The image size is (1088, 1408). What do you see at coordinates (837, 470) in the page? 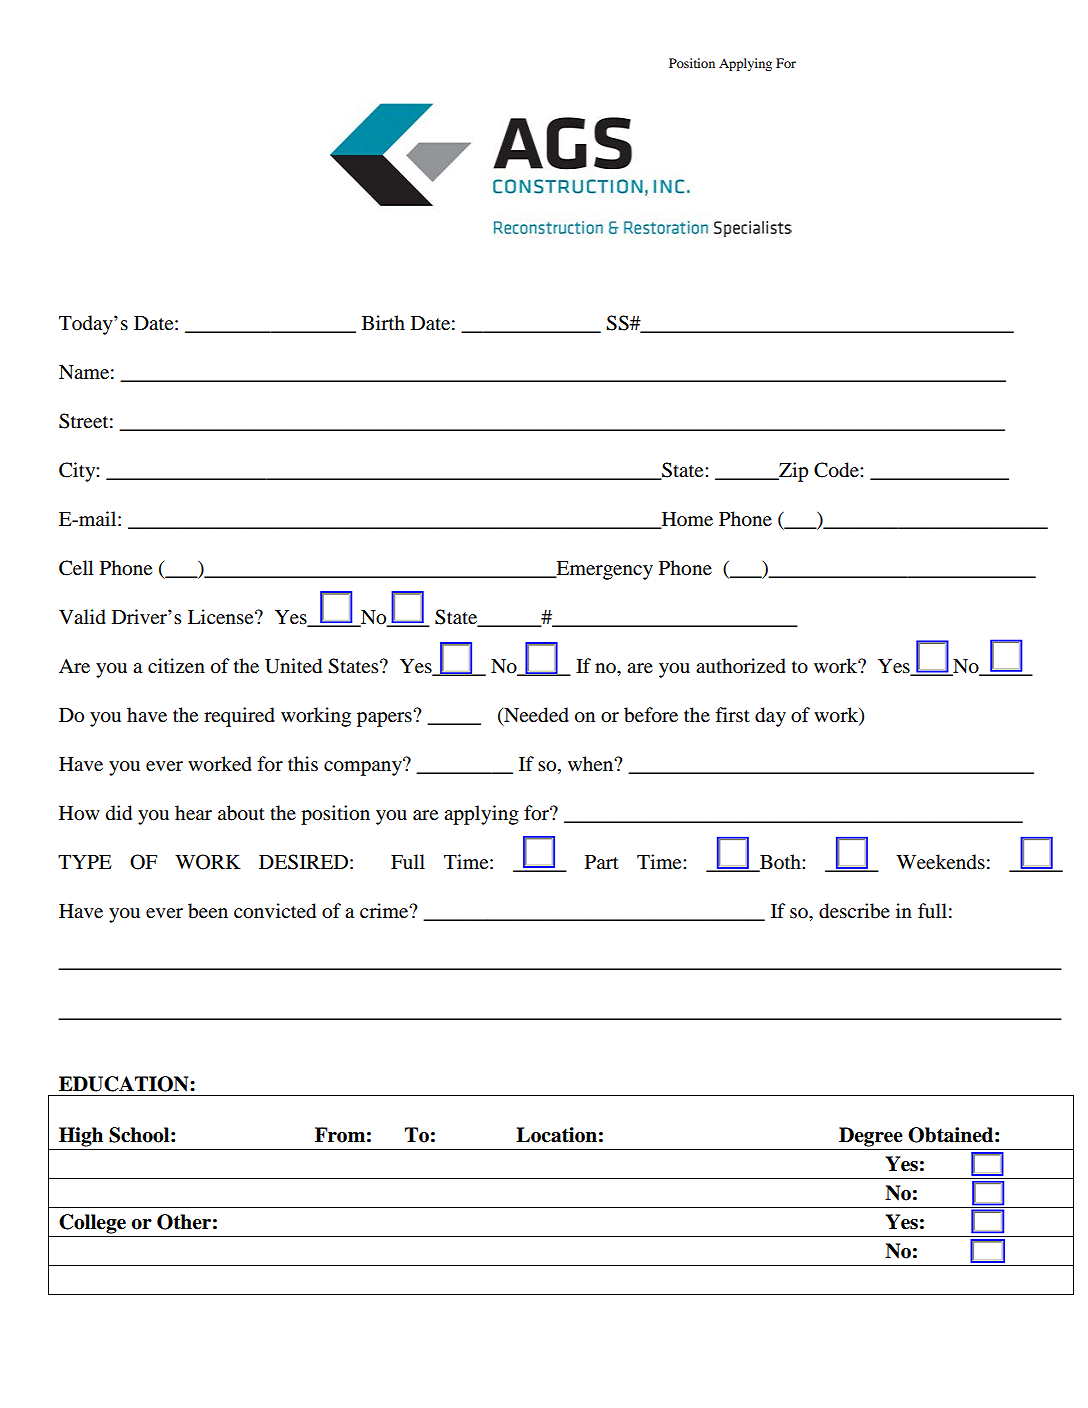
I see `Code` at bounding box center [837, 470].
